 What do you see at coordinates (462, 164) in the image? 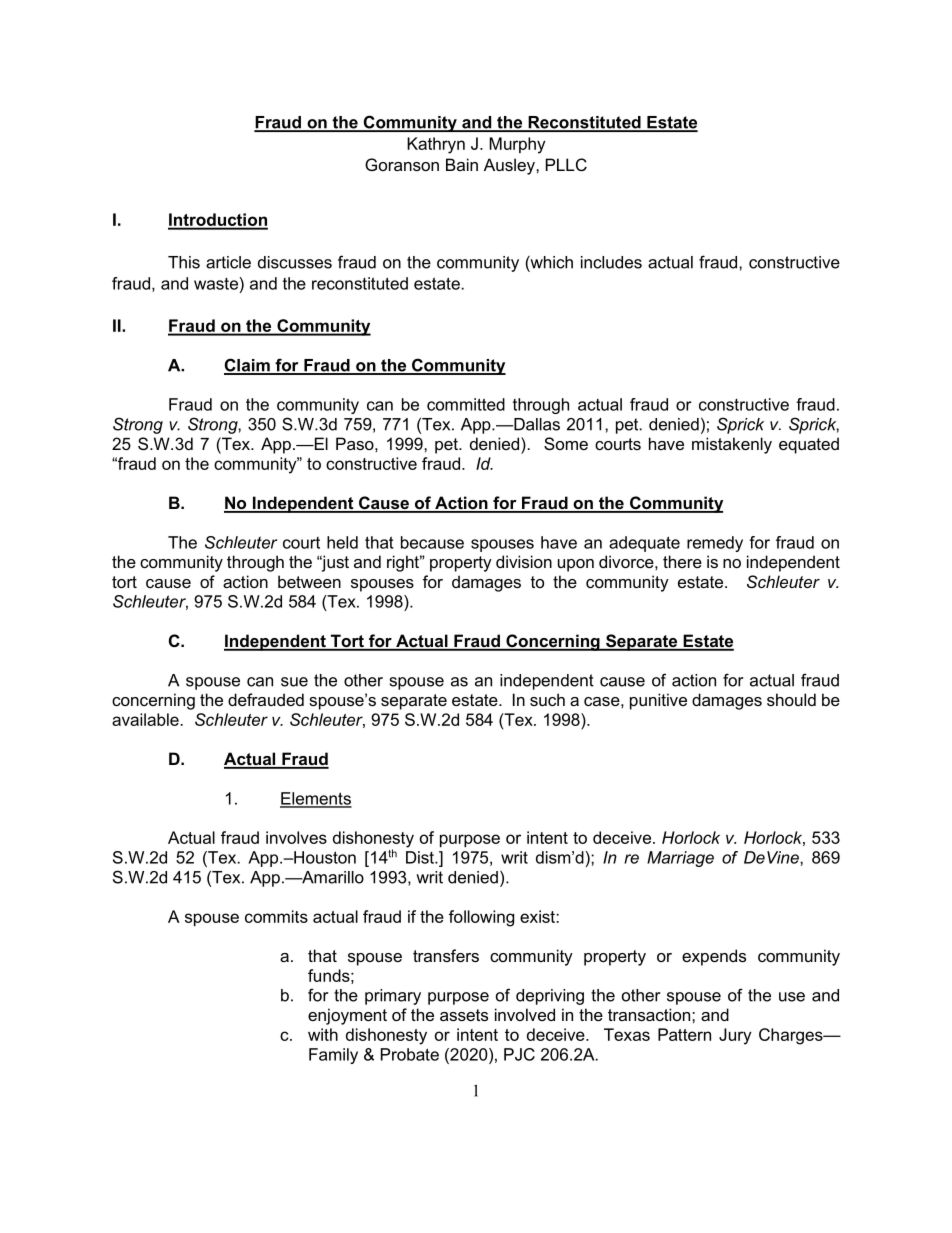
I see `Bain` at bounding box center [462, 164].
